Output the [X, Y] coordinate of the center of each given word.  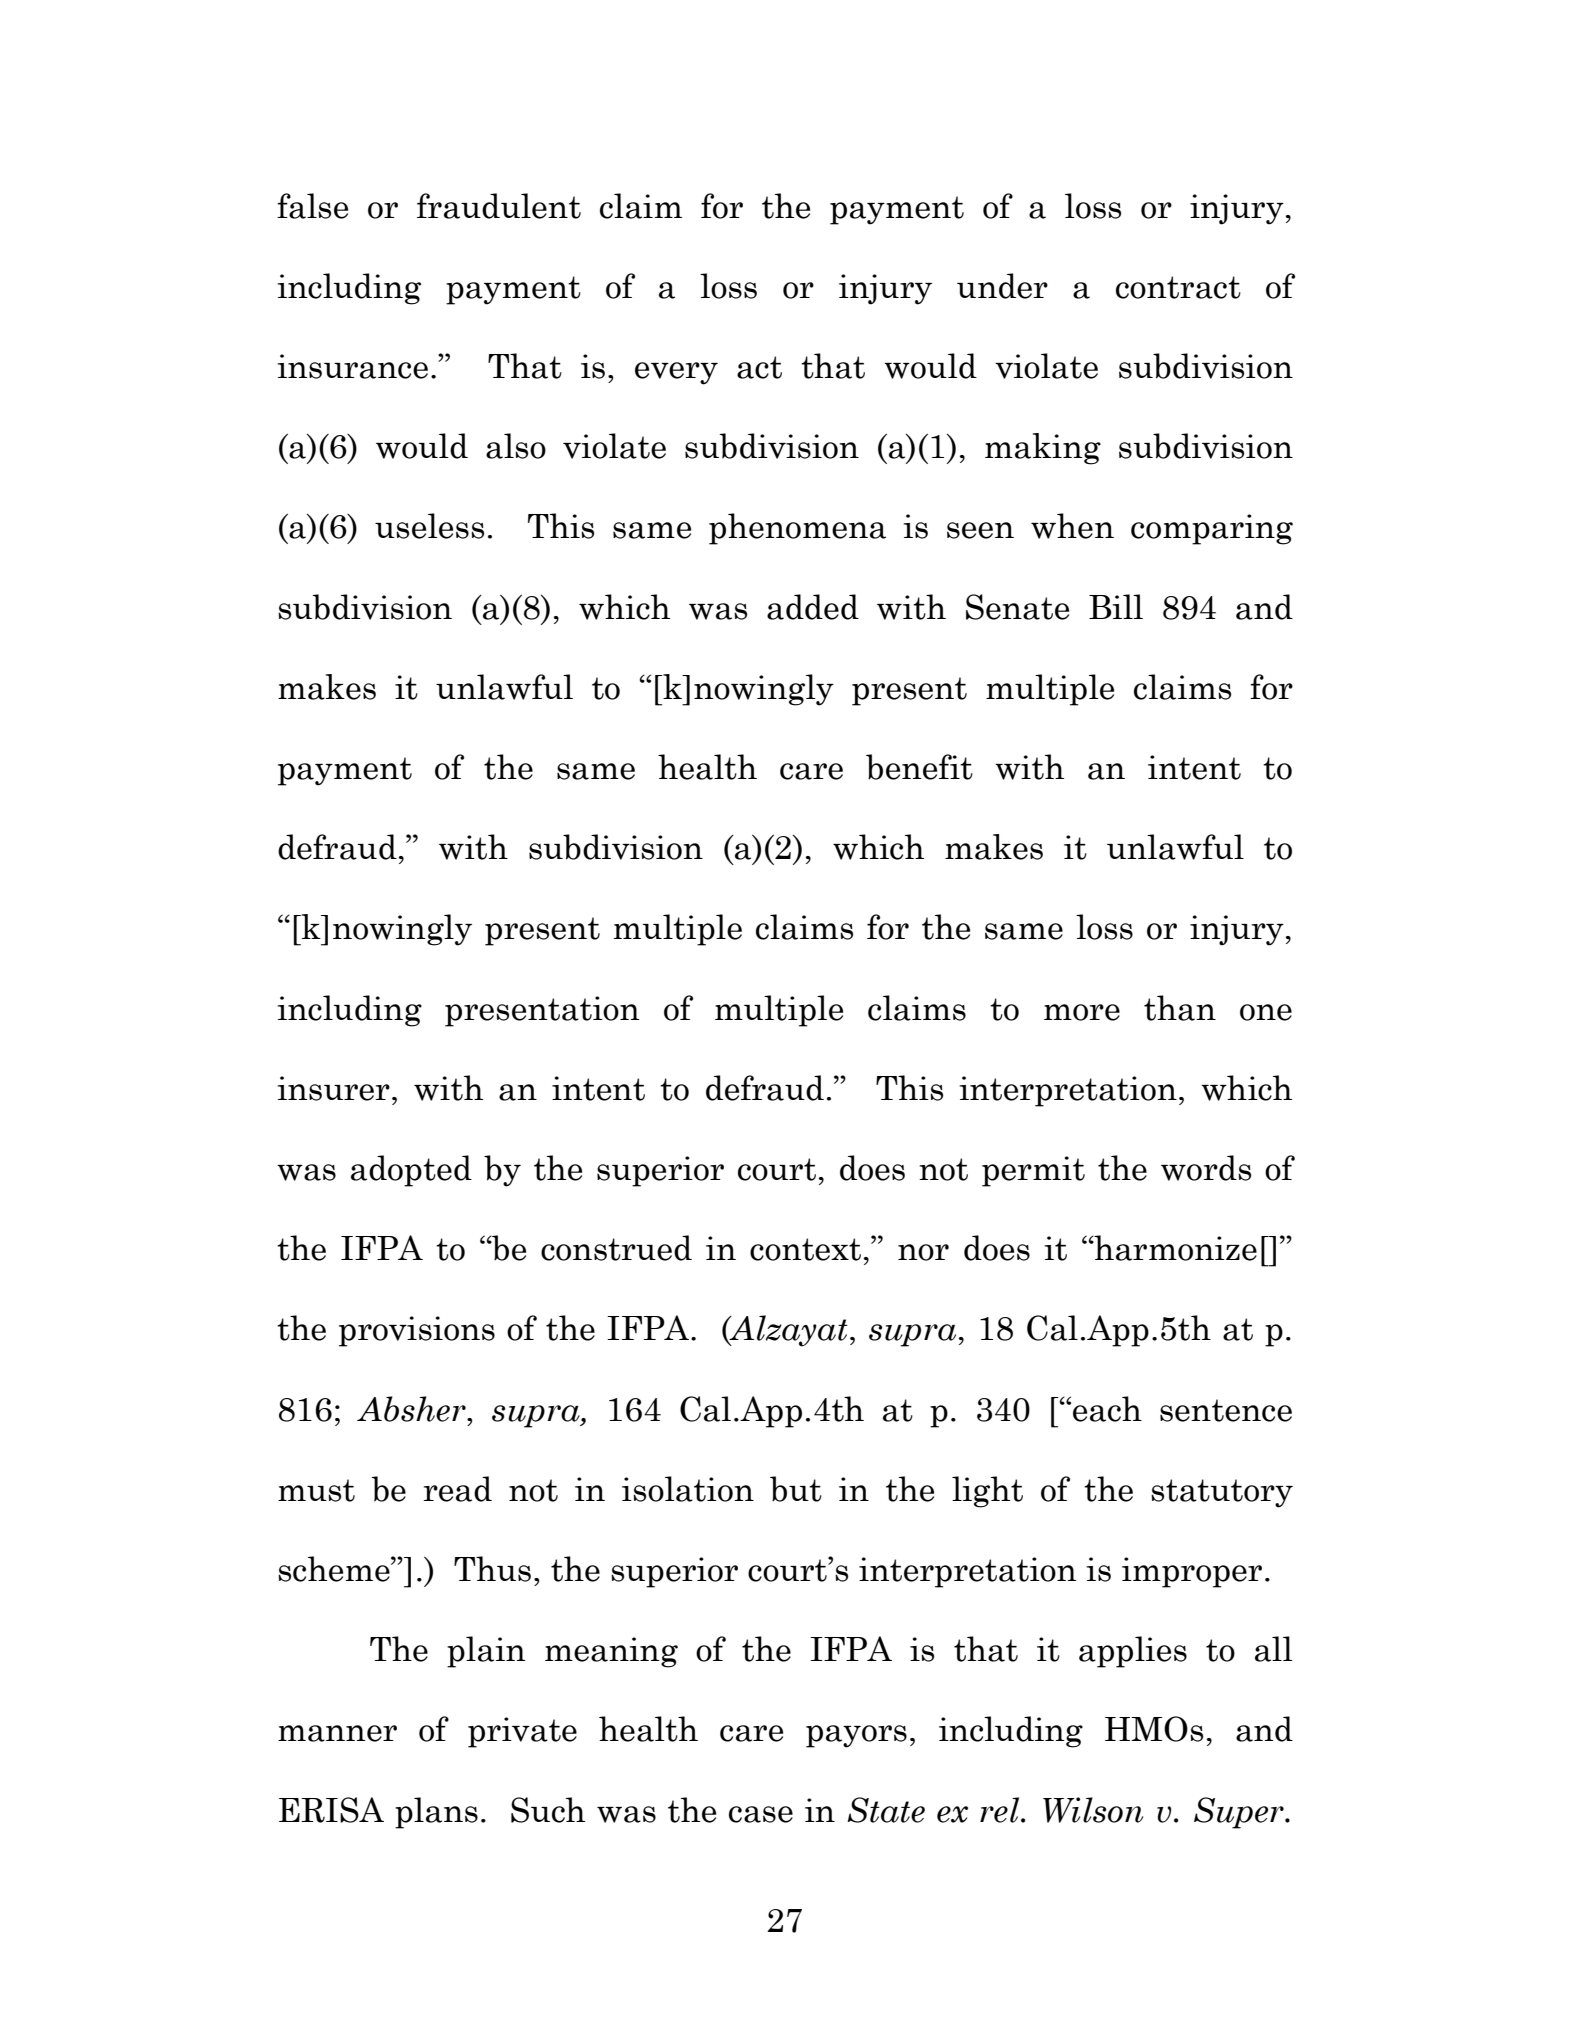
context [805, 1249]
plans [436, 1813]
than [1180, 1008]
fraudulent [499, 206]
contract [1178, 287]
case [761, 1814]
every [676, 373]
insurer [334, 1088]
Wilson [1093, 1810]
